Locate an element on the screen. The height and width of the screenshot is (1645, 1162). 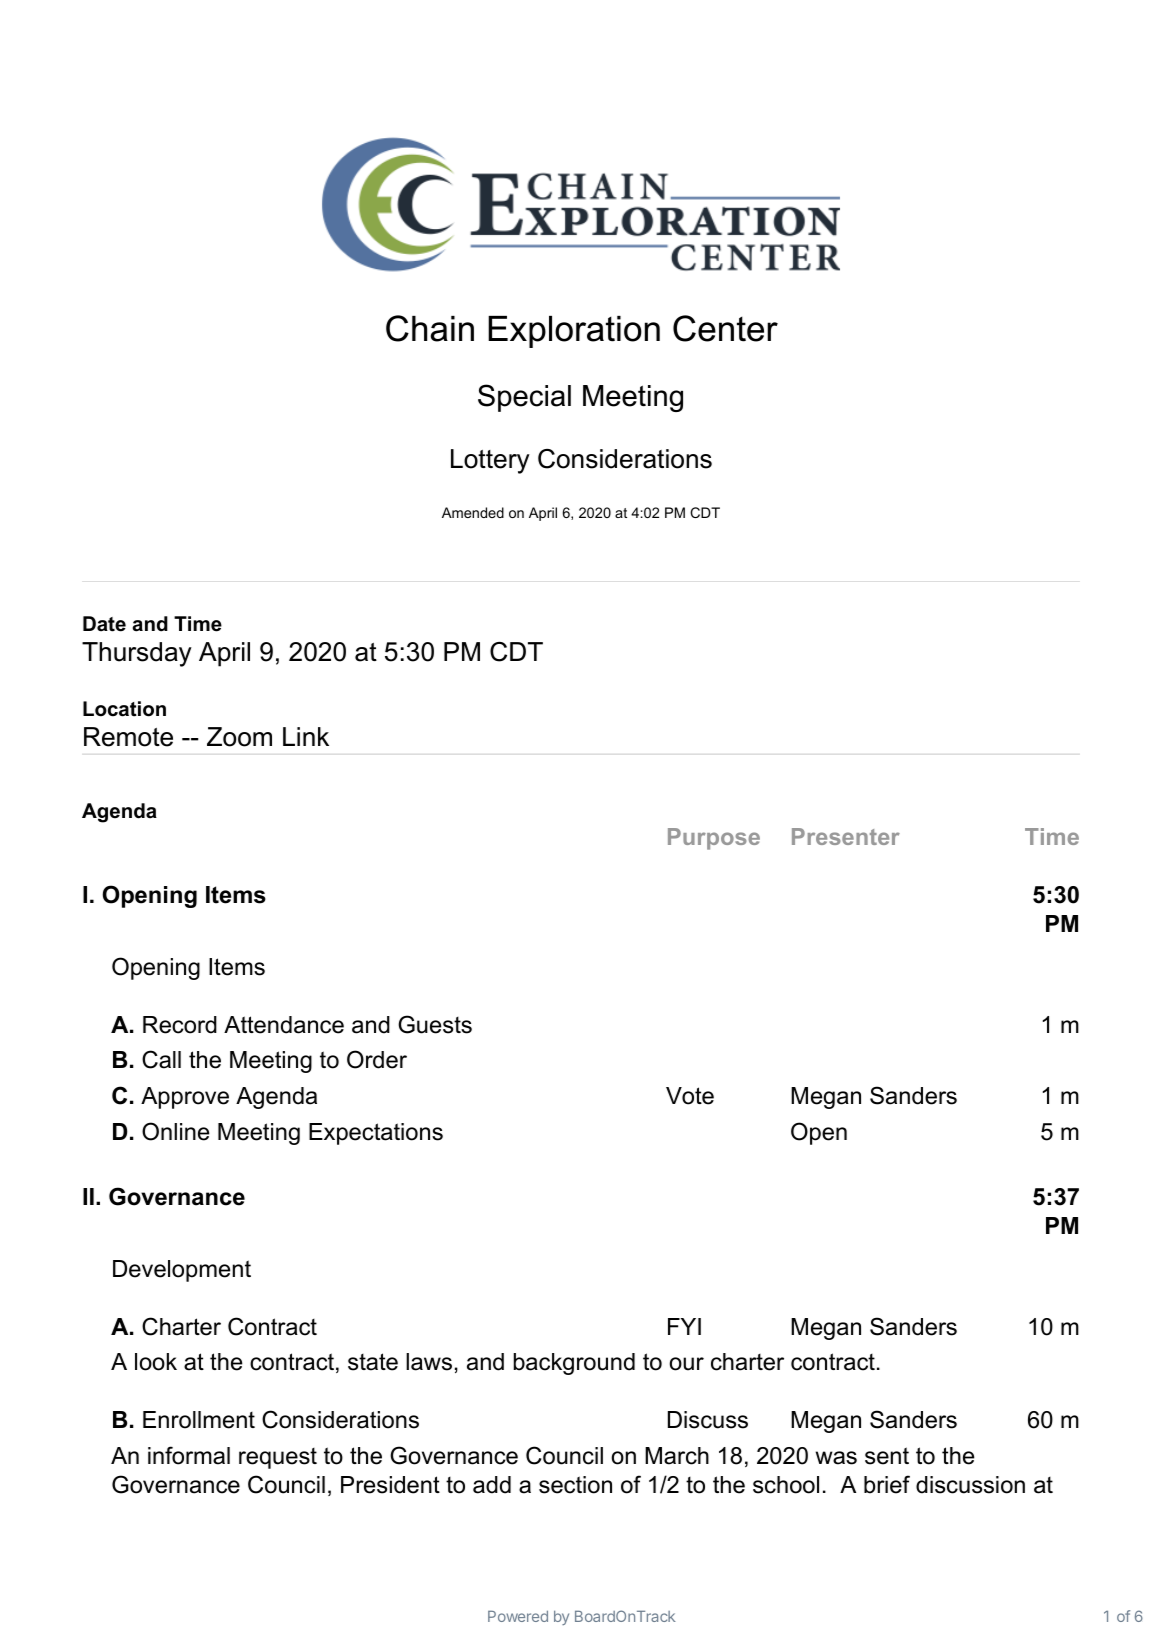
Expectations is located at coordinates (376, 1134).
